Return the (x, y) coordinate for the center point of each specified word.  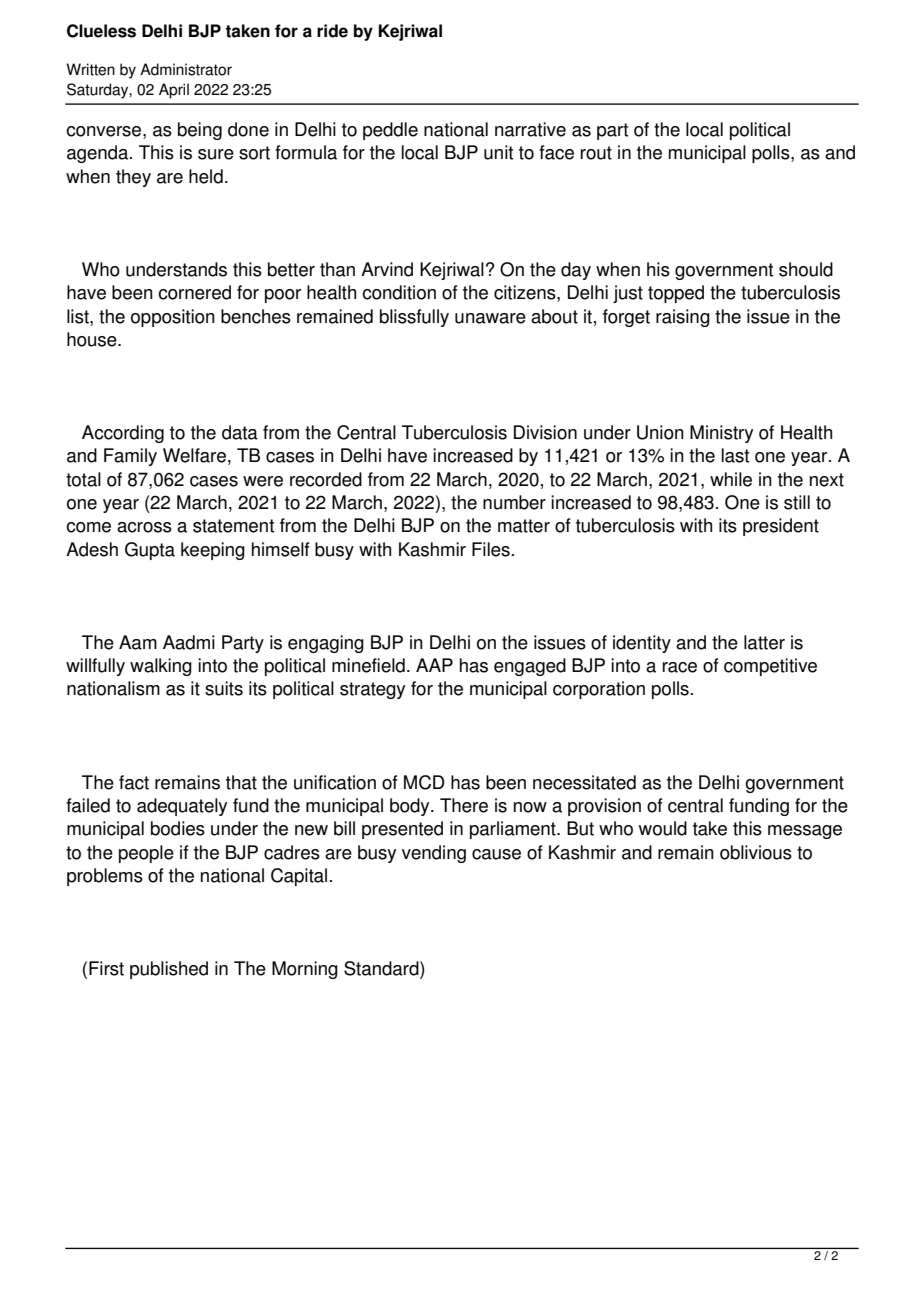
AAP (434, 665)
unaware (490, 318)
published (169, 970)
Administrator (186, 69)
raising (683, 318)
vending (434, 854)
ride (332, 31)
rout (596, 153)
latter (764, 642)
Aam (138, 642)
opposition (173, 318)
